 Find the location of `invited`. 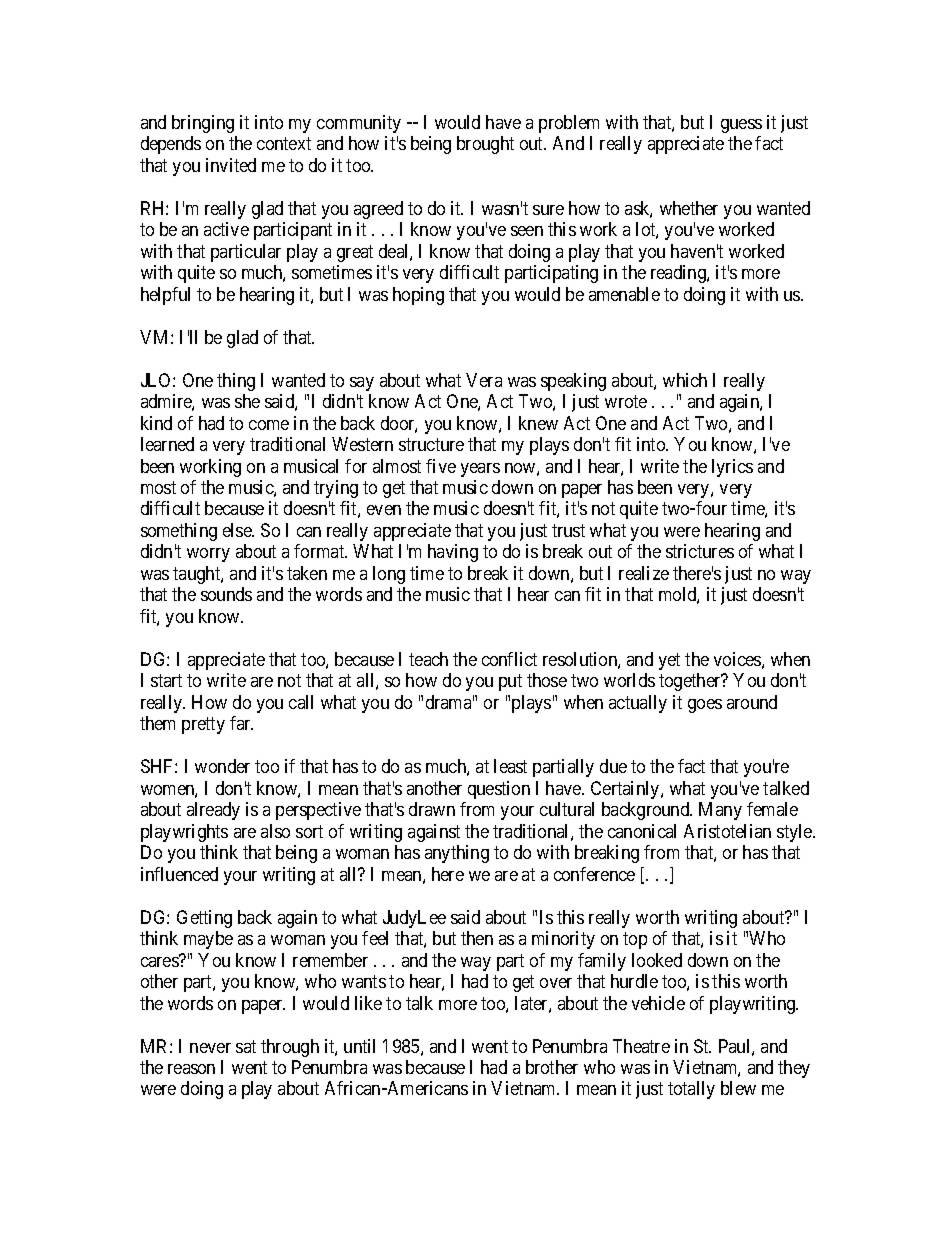

invited is located at coordinates (231, 165).
